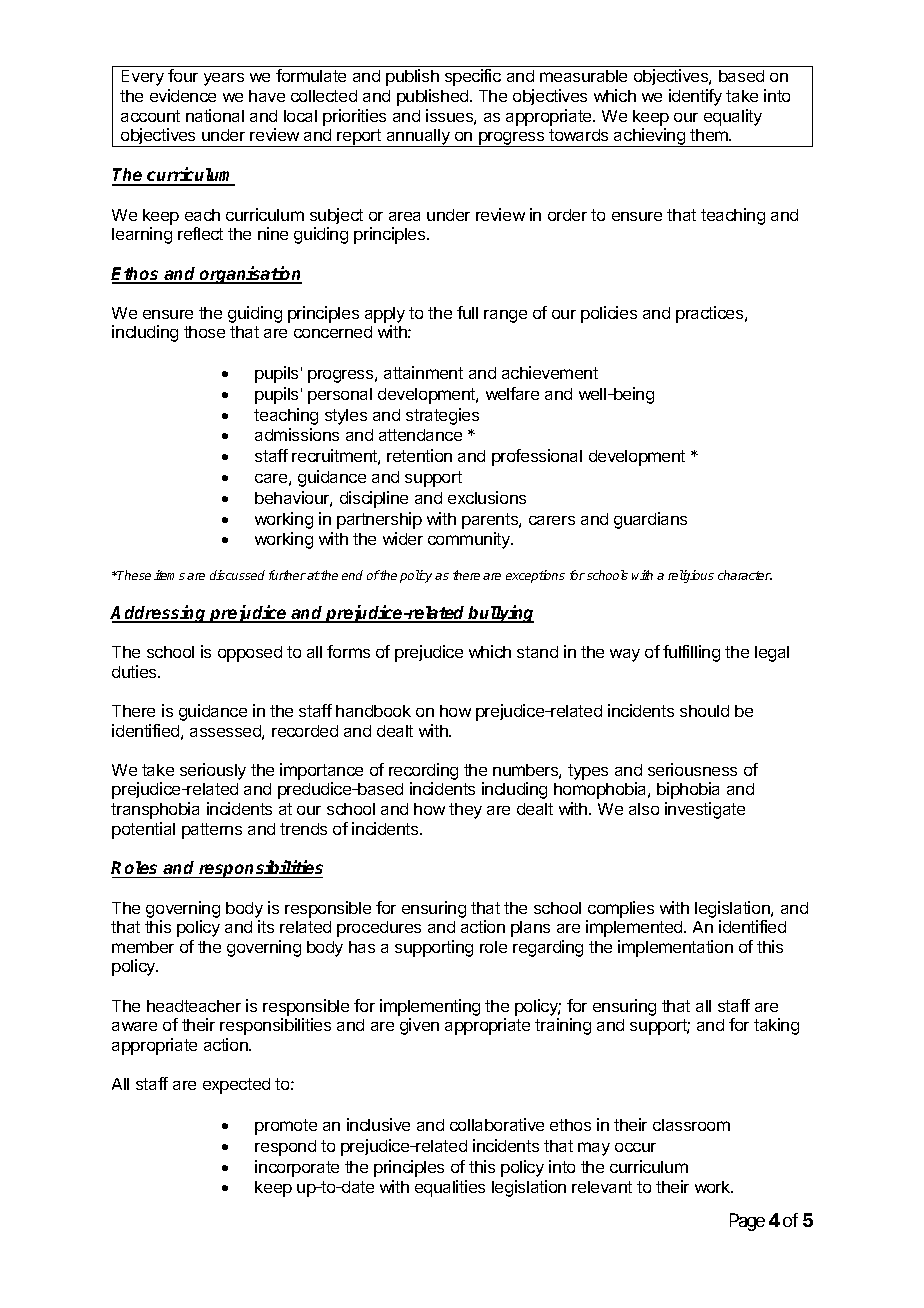  What do you see at coordinates (215, 115) in the screenshot?
I see `national` at bounding box center [215, 115].
